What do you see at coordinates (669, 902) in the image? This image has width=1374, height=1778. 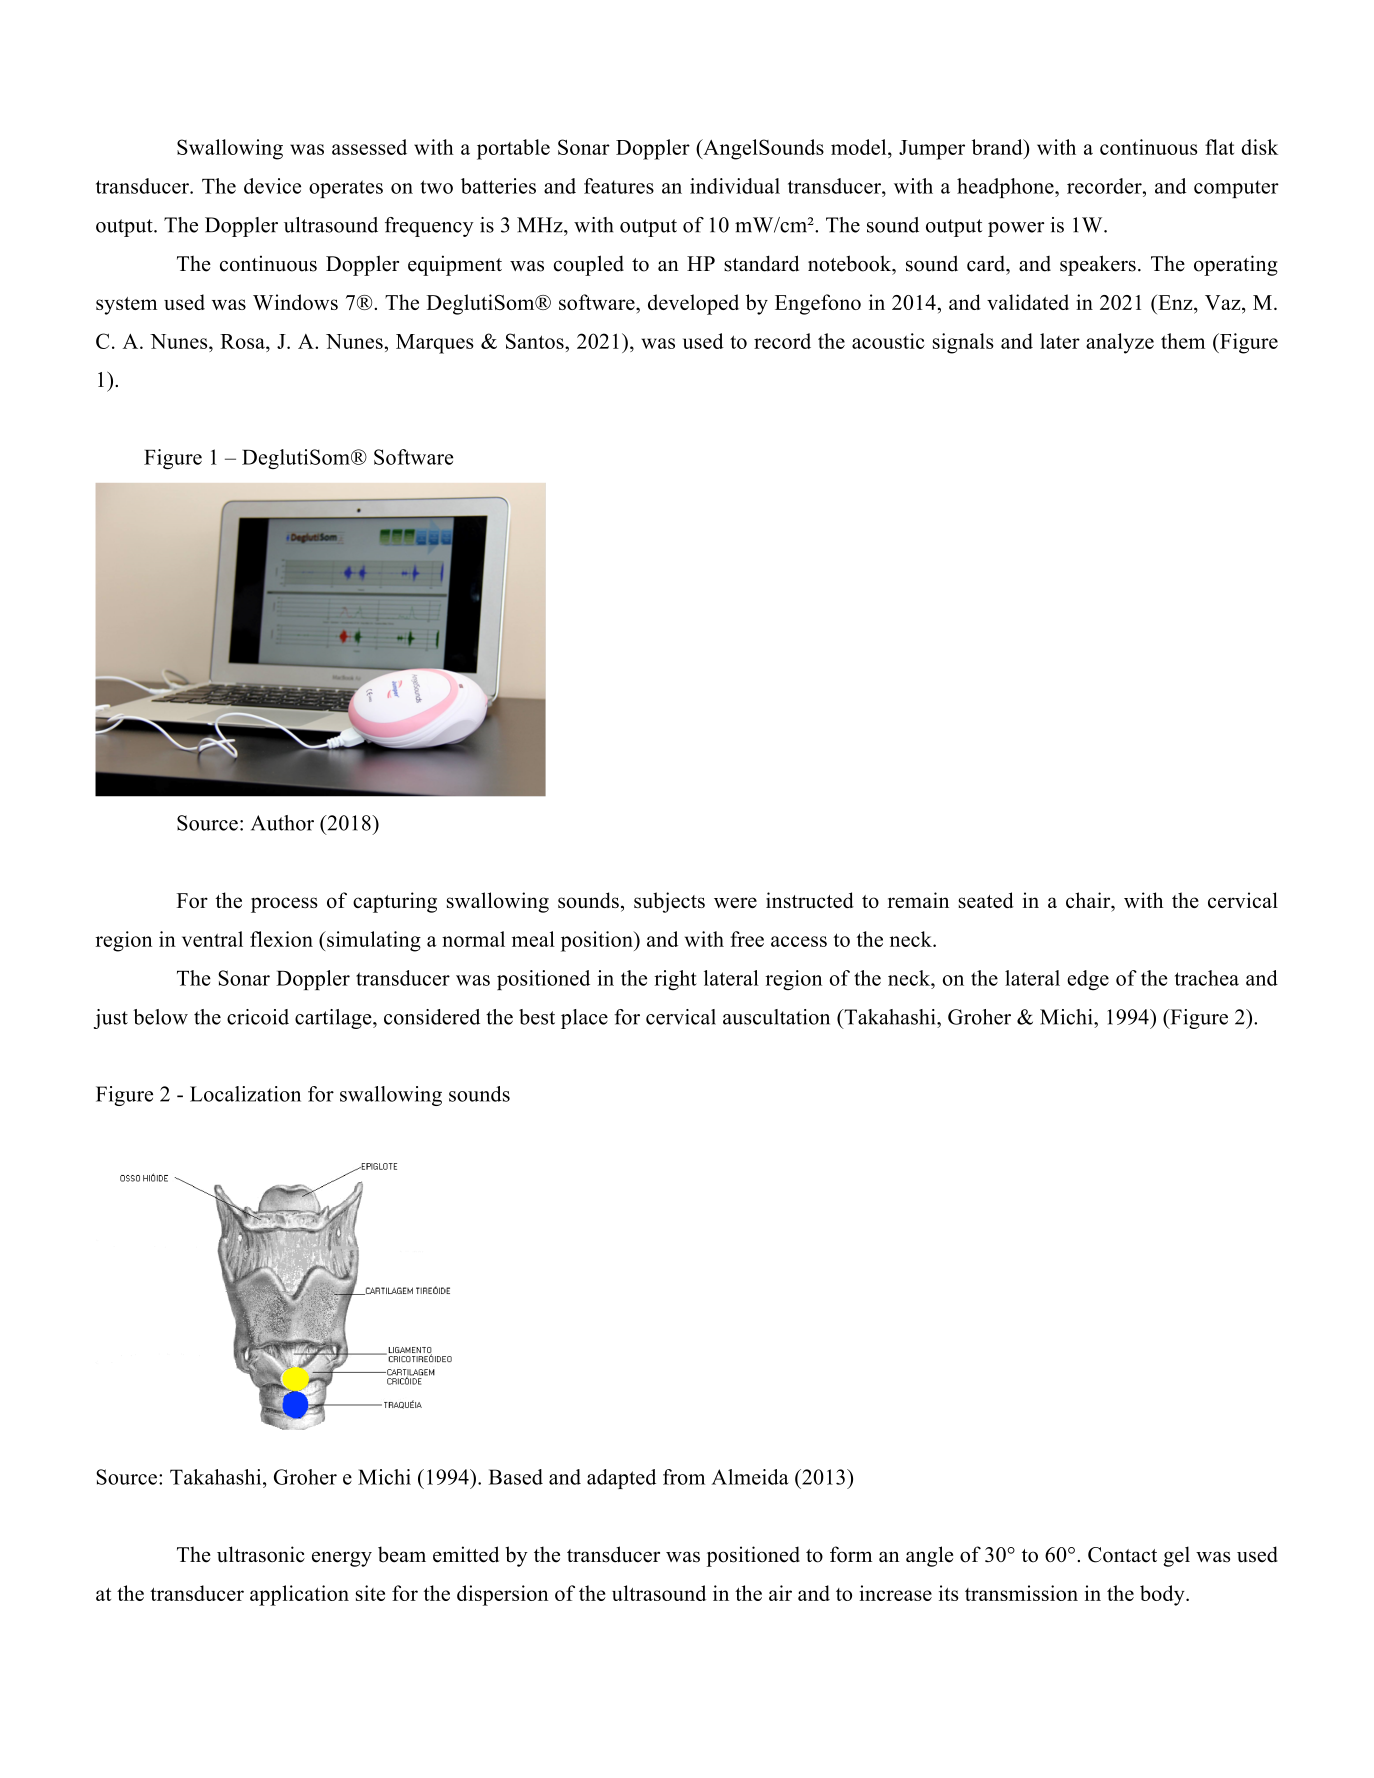 I see `subjects` at bounding box center [669, 902].
